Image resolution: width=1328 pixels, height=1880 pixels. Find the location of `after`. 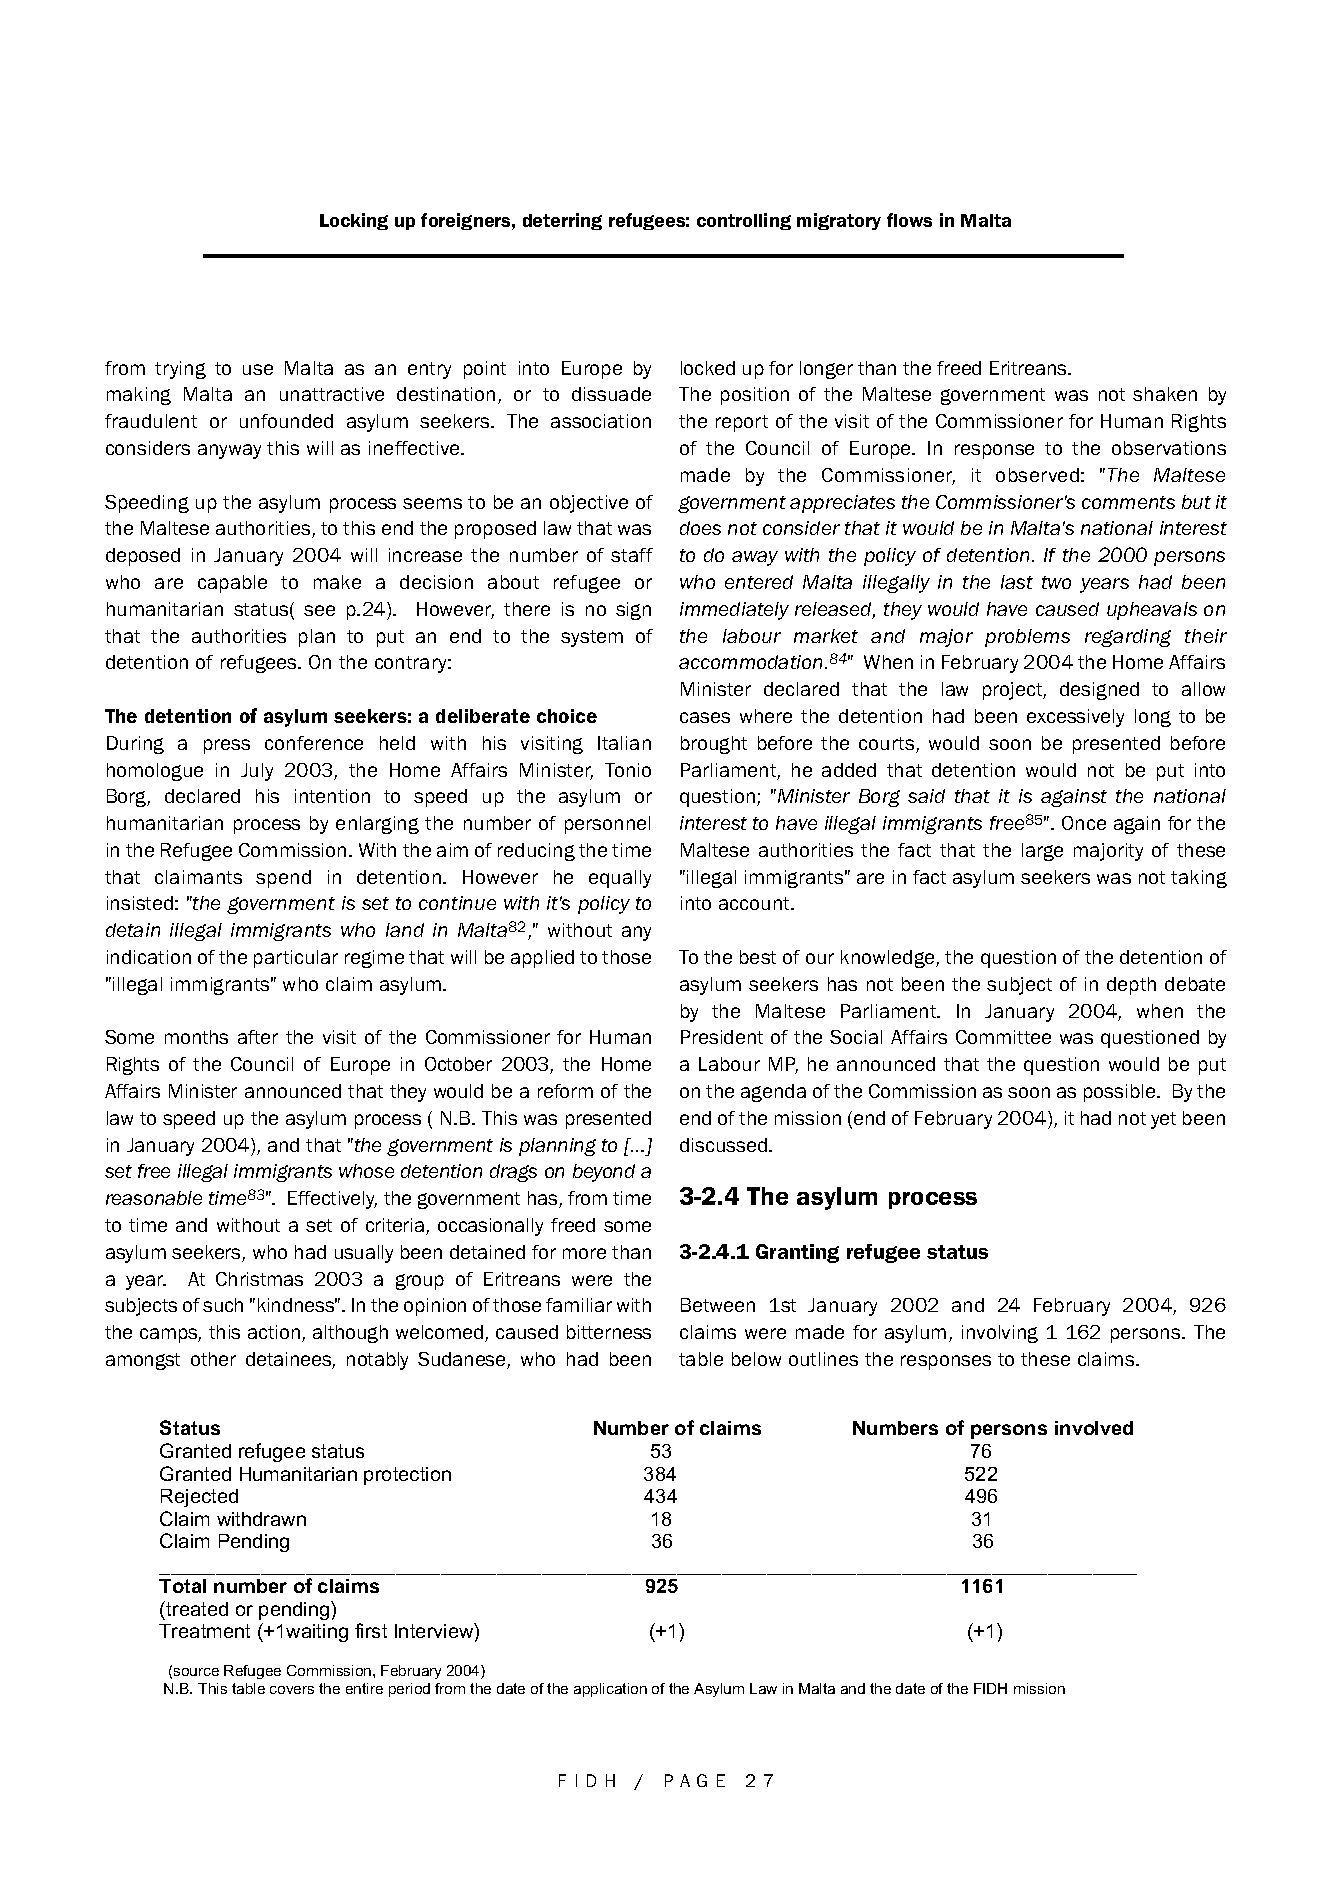

after is located at coordinates (258, 1037).
